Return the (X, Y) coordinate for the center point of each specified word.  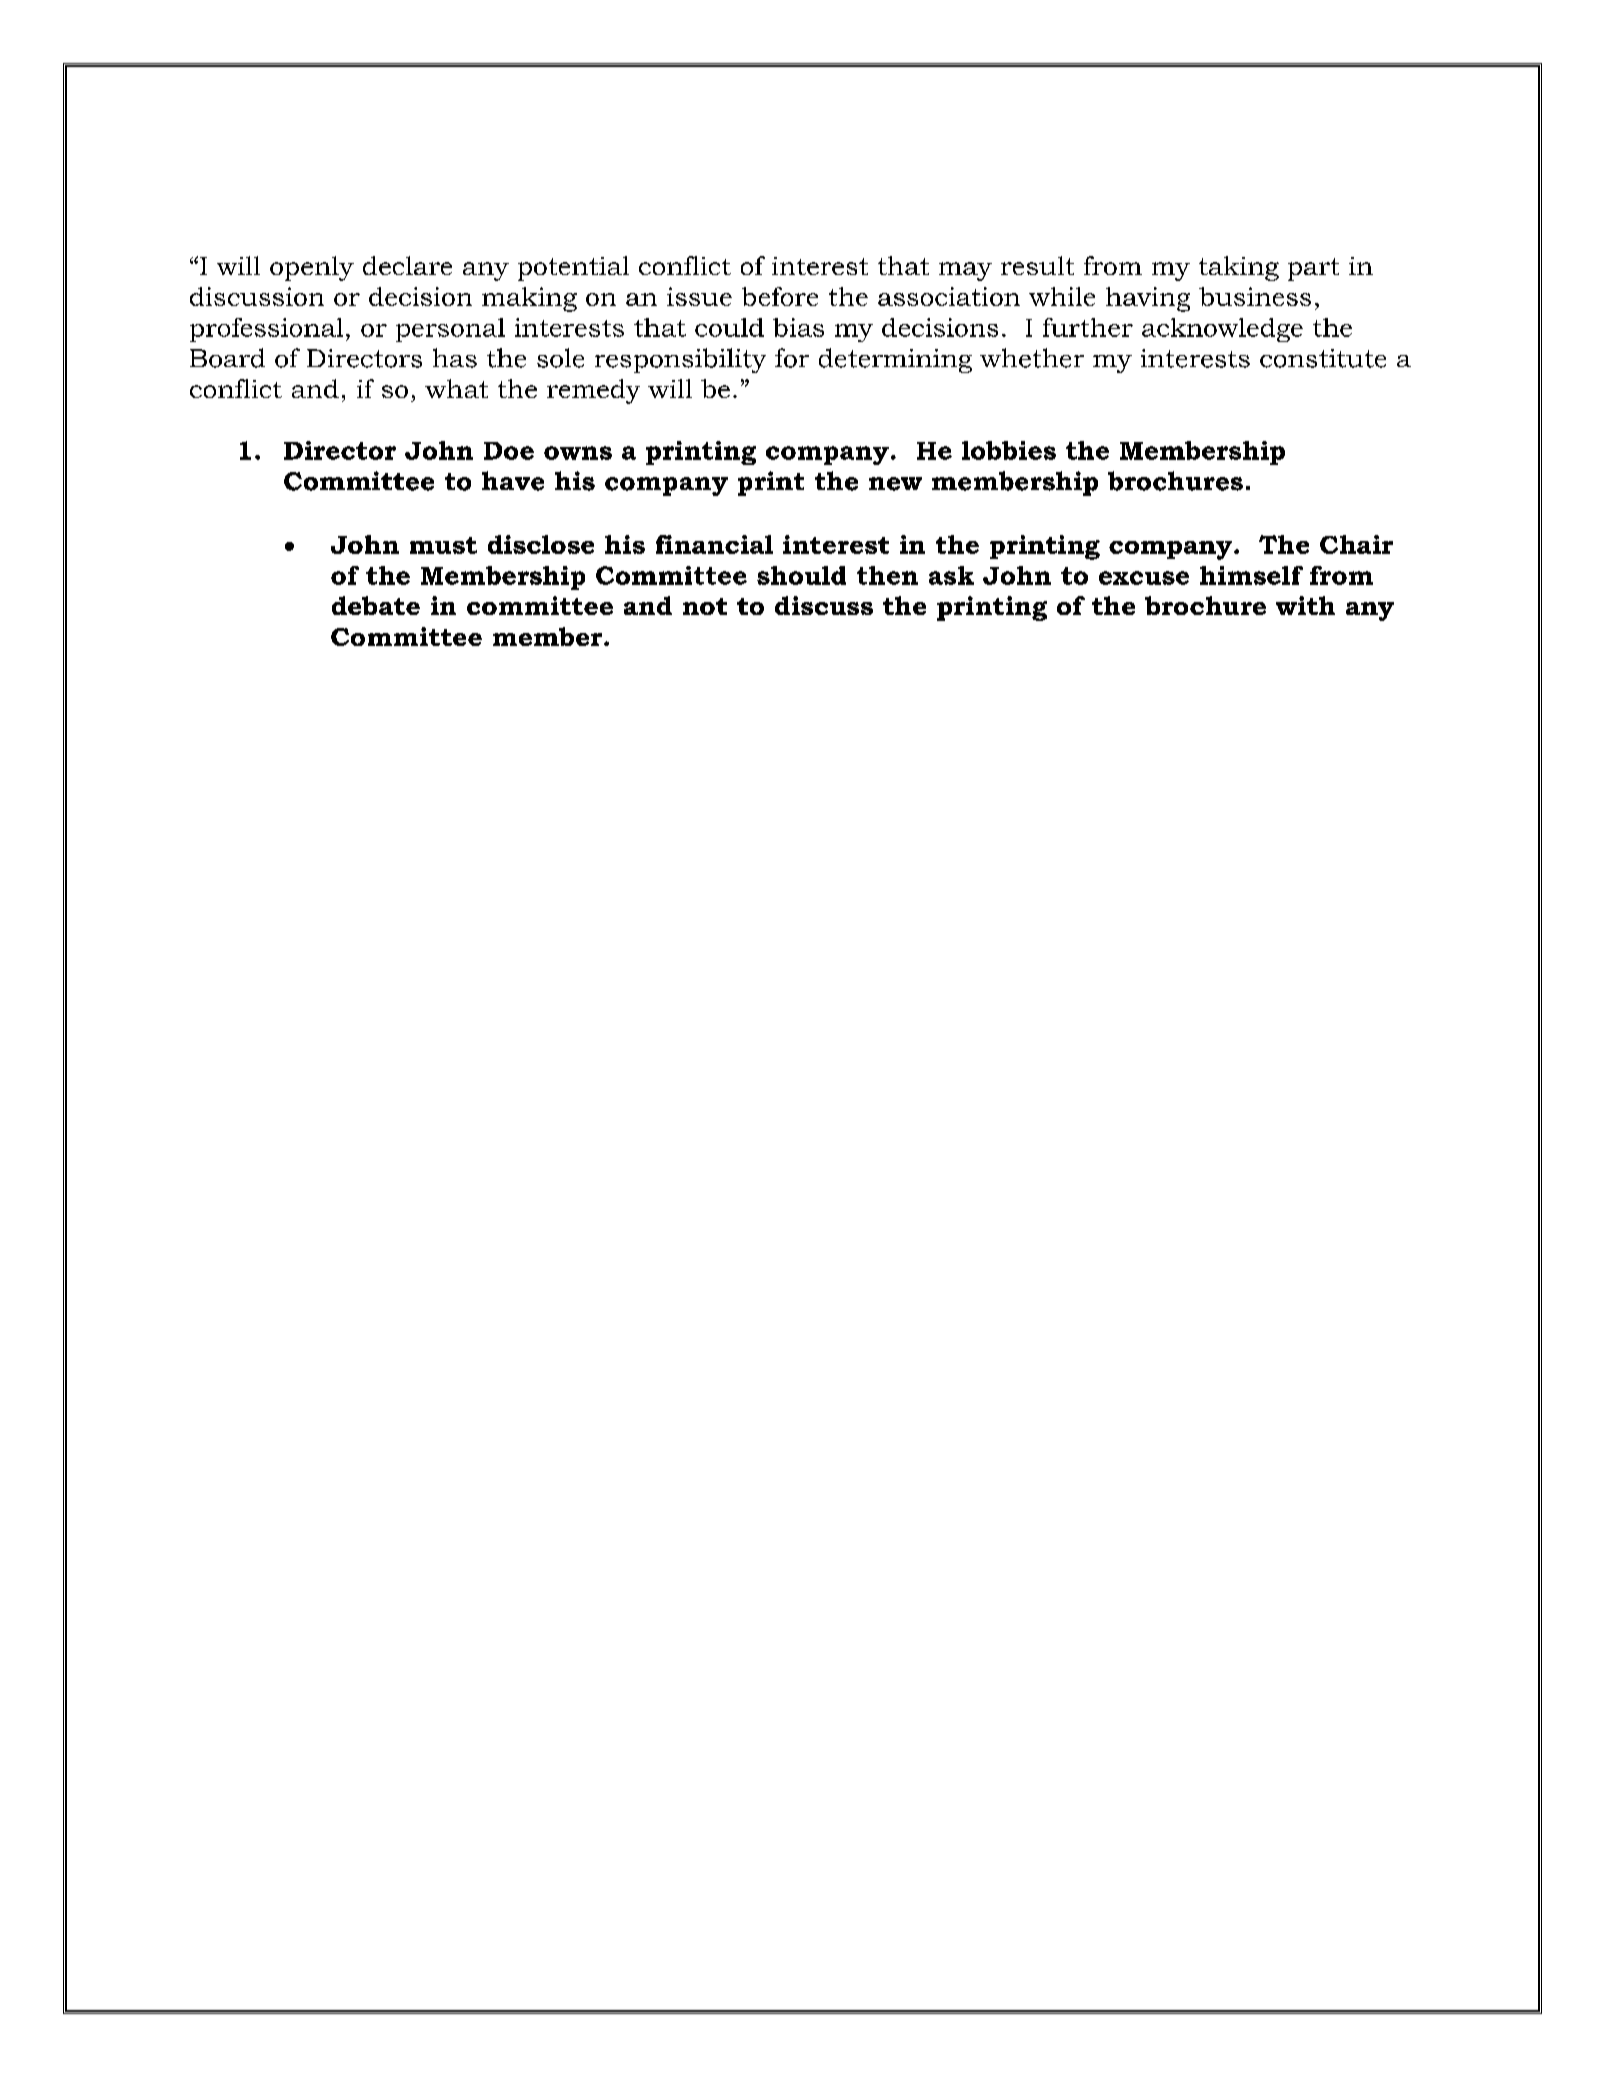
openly (312, 268)
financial (714, 544)
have (513, 481)
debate (376, 605)
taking (1239, 268)
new (895, 484)
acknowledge (1222, 330)
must (443, 545)
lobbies (1009, 450)
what (456, 388)
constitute (1323, 358)
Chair (1356, 544)
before (780, 296)
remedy (593, 391)
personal (450, 330)
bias (798, 327)
